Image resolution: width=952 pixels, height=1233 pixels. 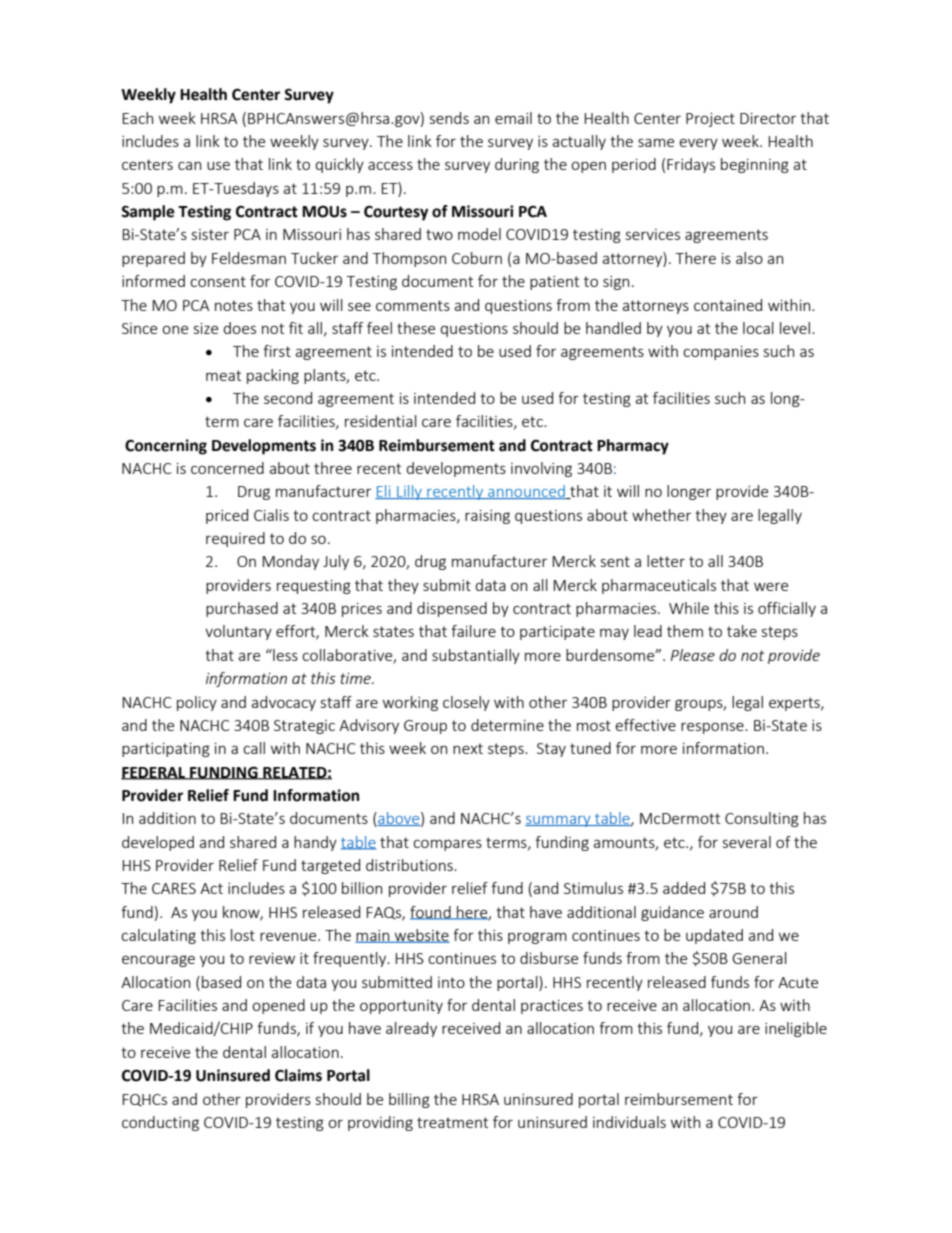 I want to click on policy, so click(x=197, y=703).
